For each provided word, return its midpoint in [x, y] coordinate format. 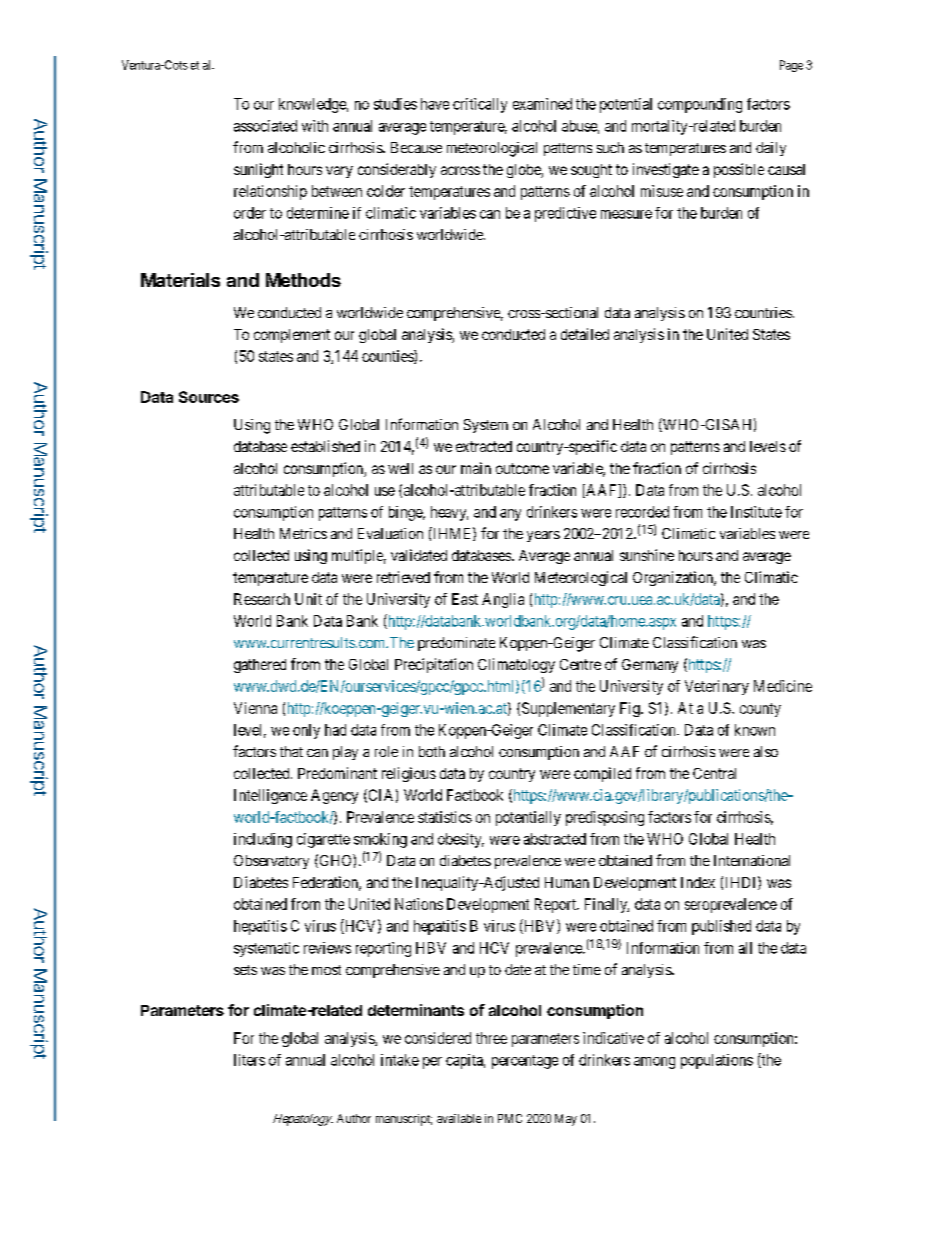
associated [265, 126]
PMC [510, 1118]
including [263, 840]
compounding [700, 105]
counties [388, 357]
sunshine [647, 555]
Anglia [503, 600]
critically [480, 105]
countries [763, 312]
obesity [461, 840]
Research [262, 599]
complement [292, 336]
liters [249, 1060]
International [752, 860]
